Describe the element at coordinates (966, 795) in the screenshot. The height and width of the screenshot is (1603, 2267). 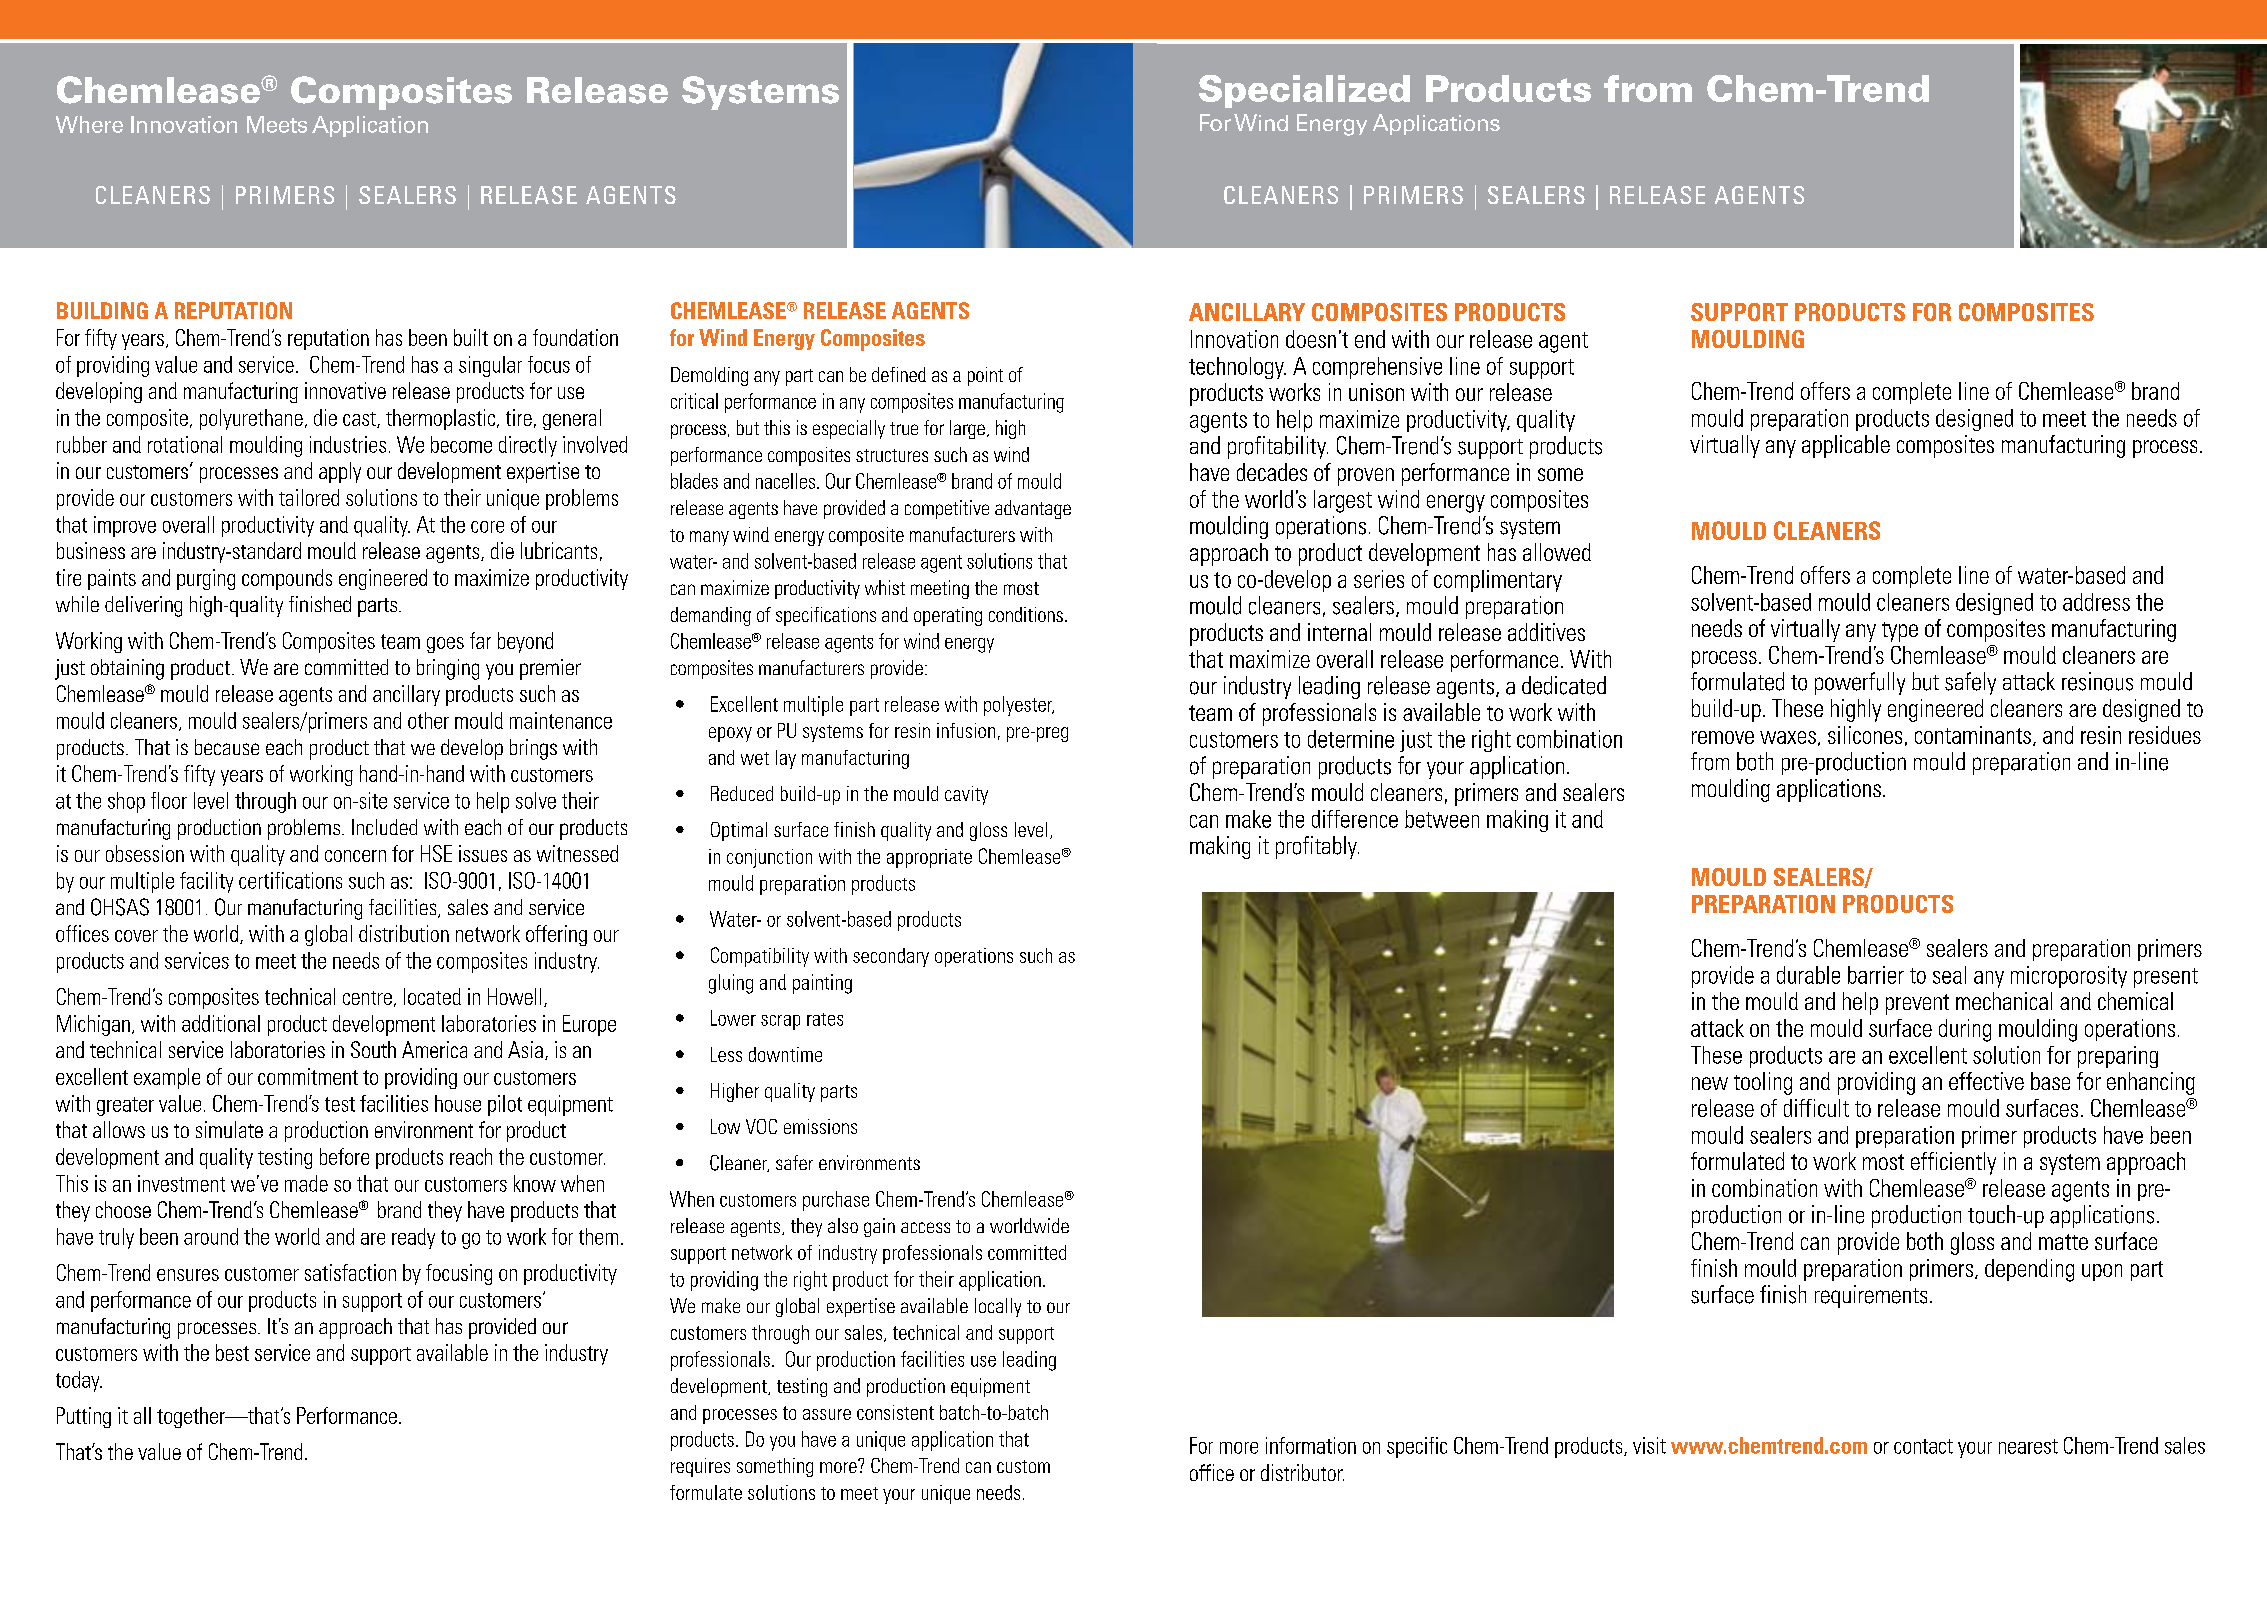
I see `cavity` at that location.
